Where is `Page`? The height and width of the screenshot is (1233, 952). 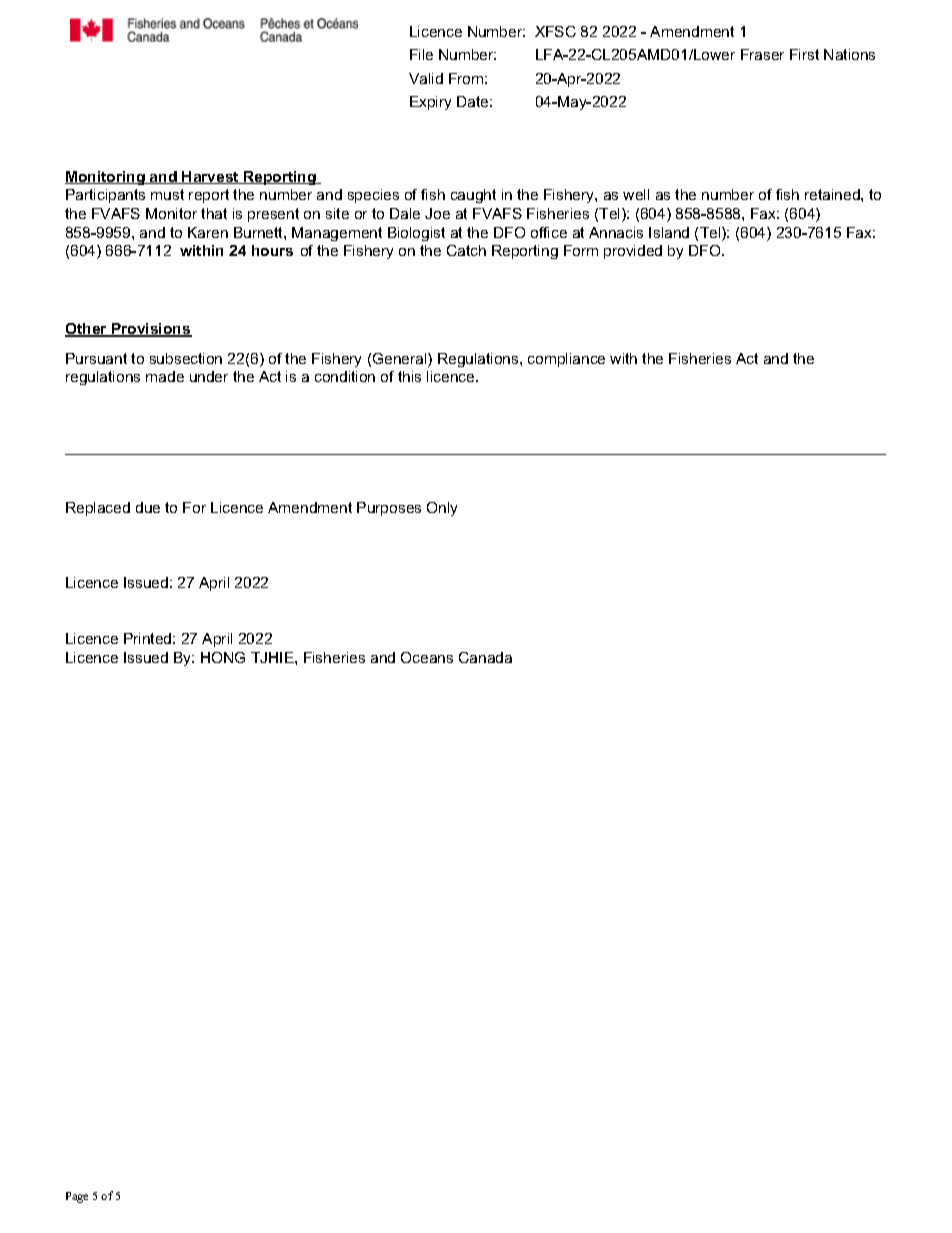 Page is located at coordinates (77, 1197).
